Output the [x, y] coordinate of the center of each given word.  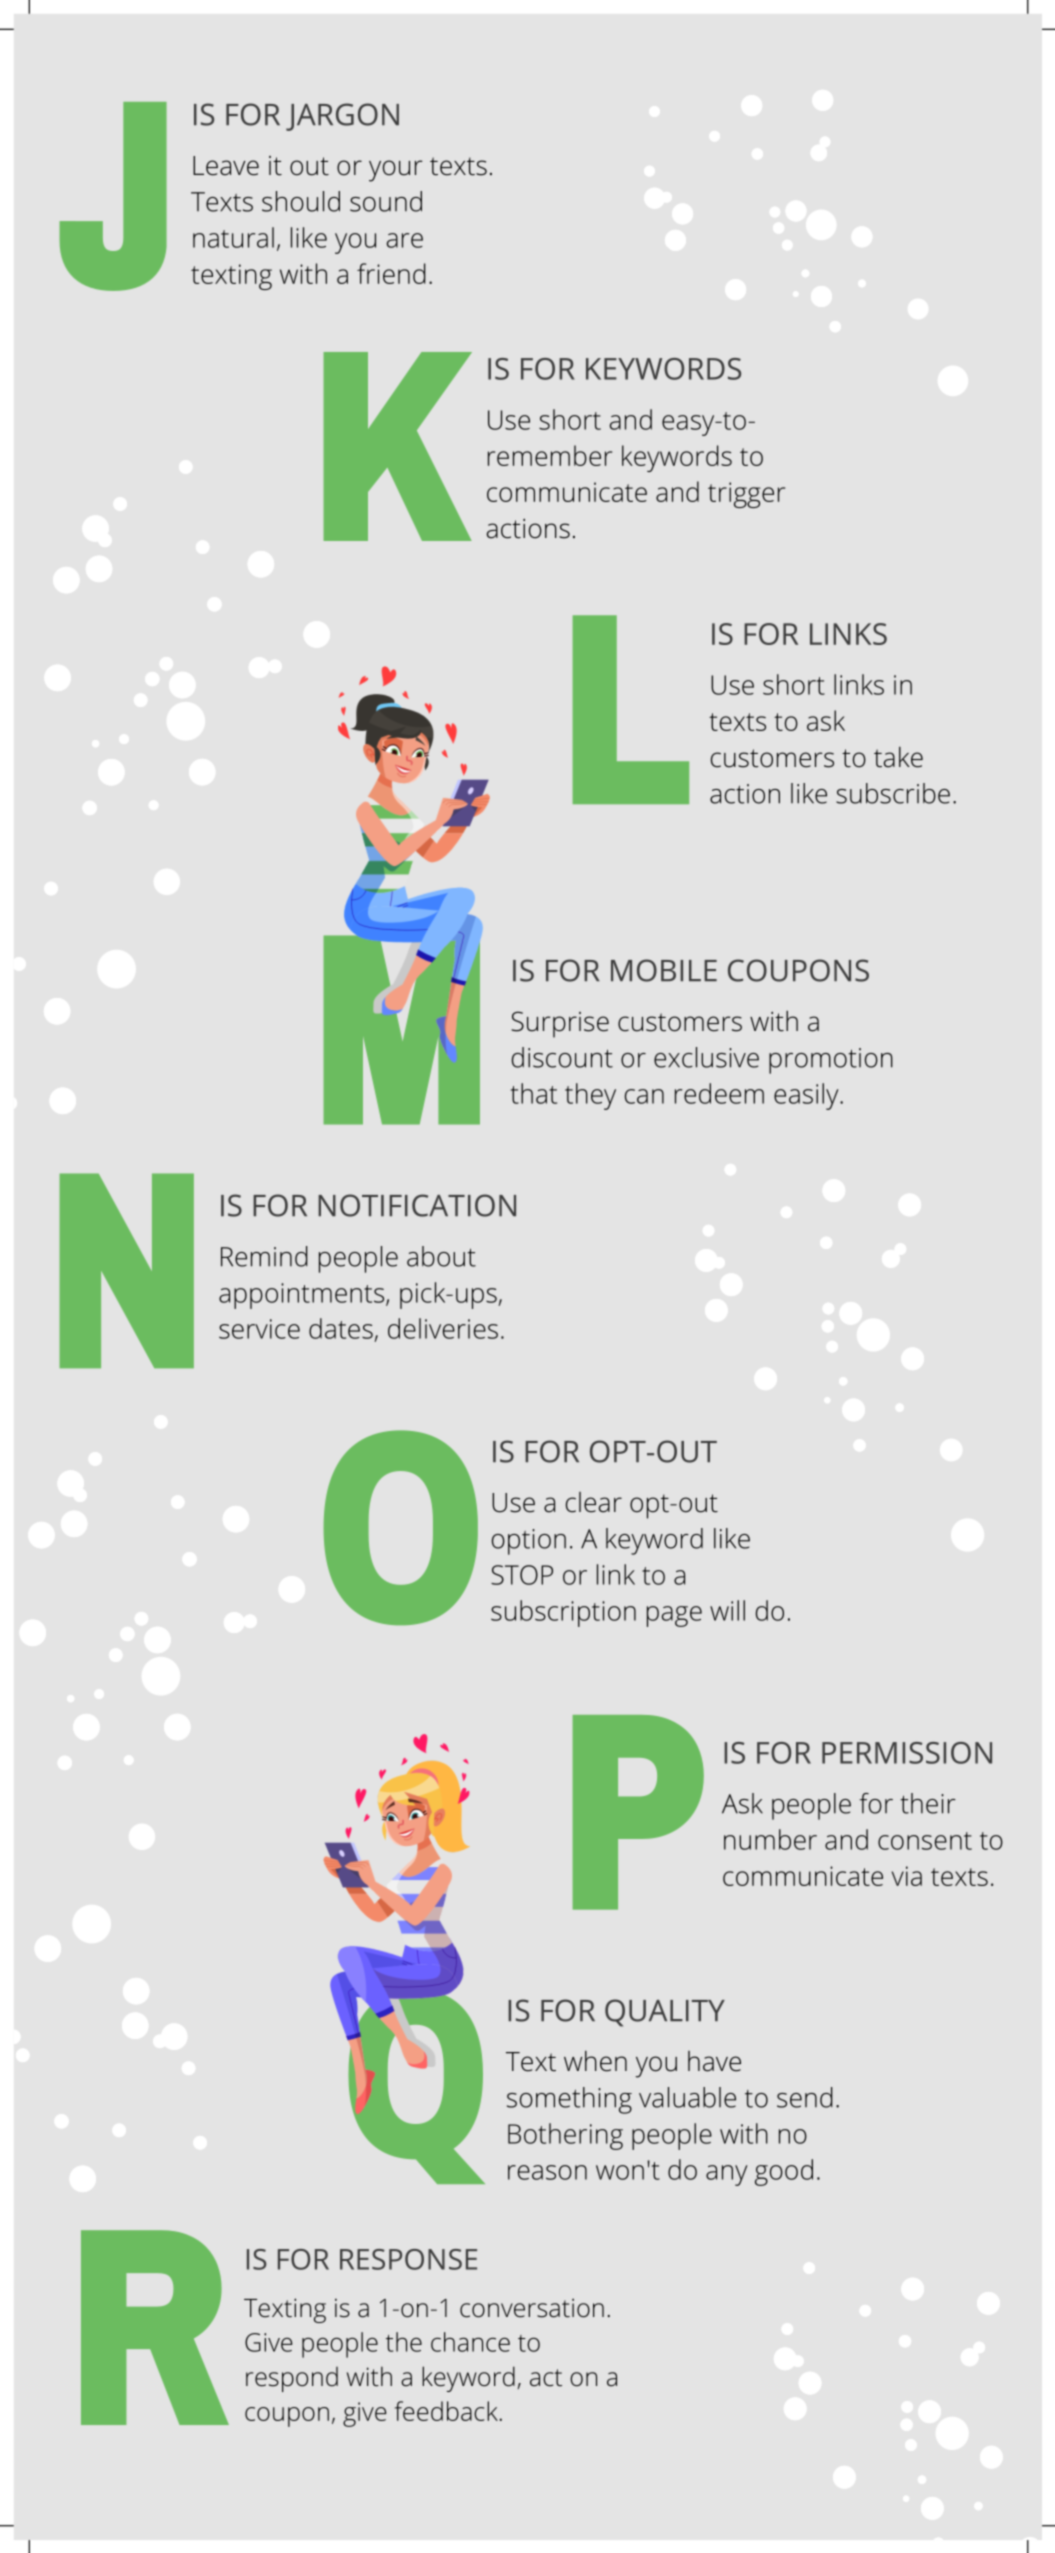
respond [292, 2379]
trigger [746, 495]
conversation [532, 2308]
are [405, 240]
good [784, 2172]
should [301, 201]
